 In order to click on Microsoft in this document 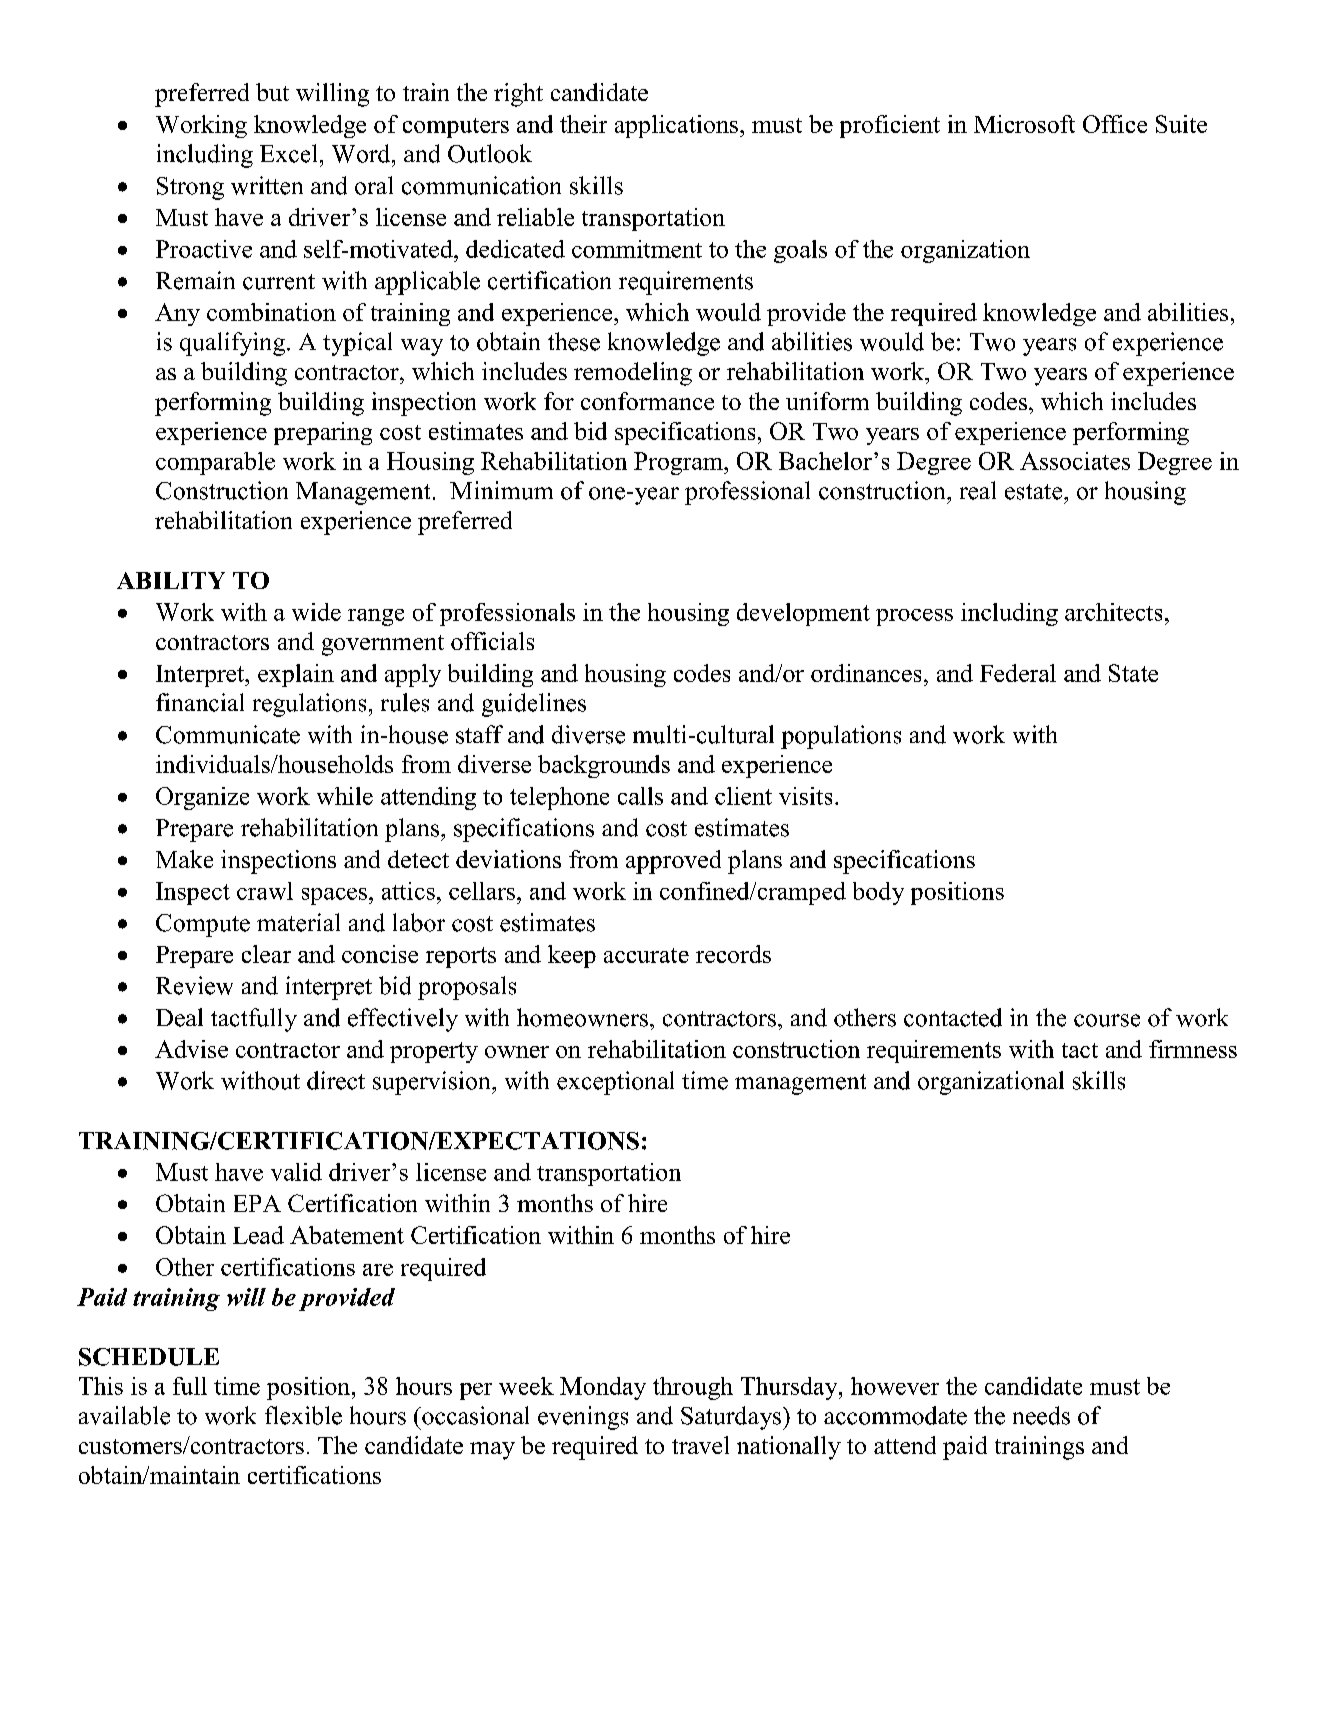, I will do `click(1024, 124)`.
